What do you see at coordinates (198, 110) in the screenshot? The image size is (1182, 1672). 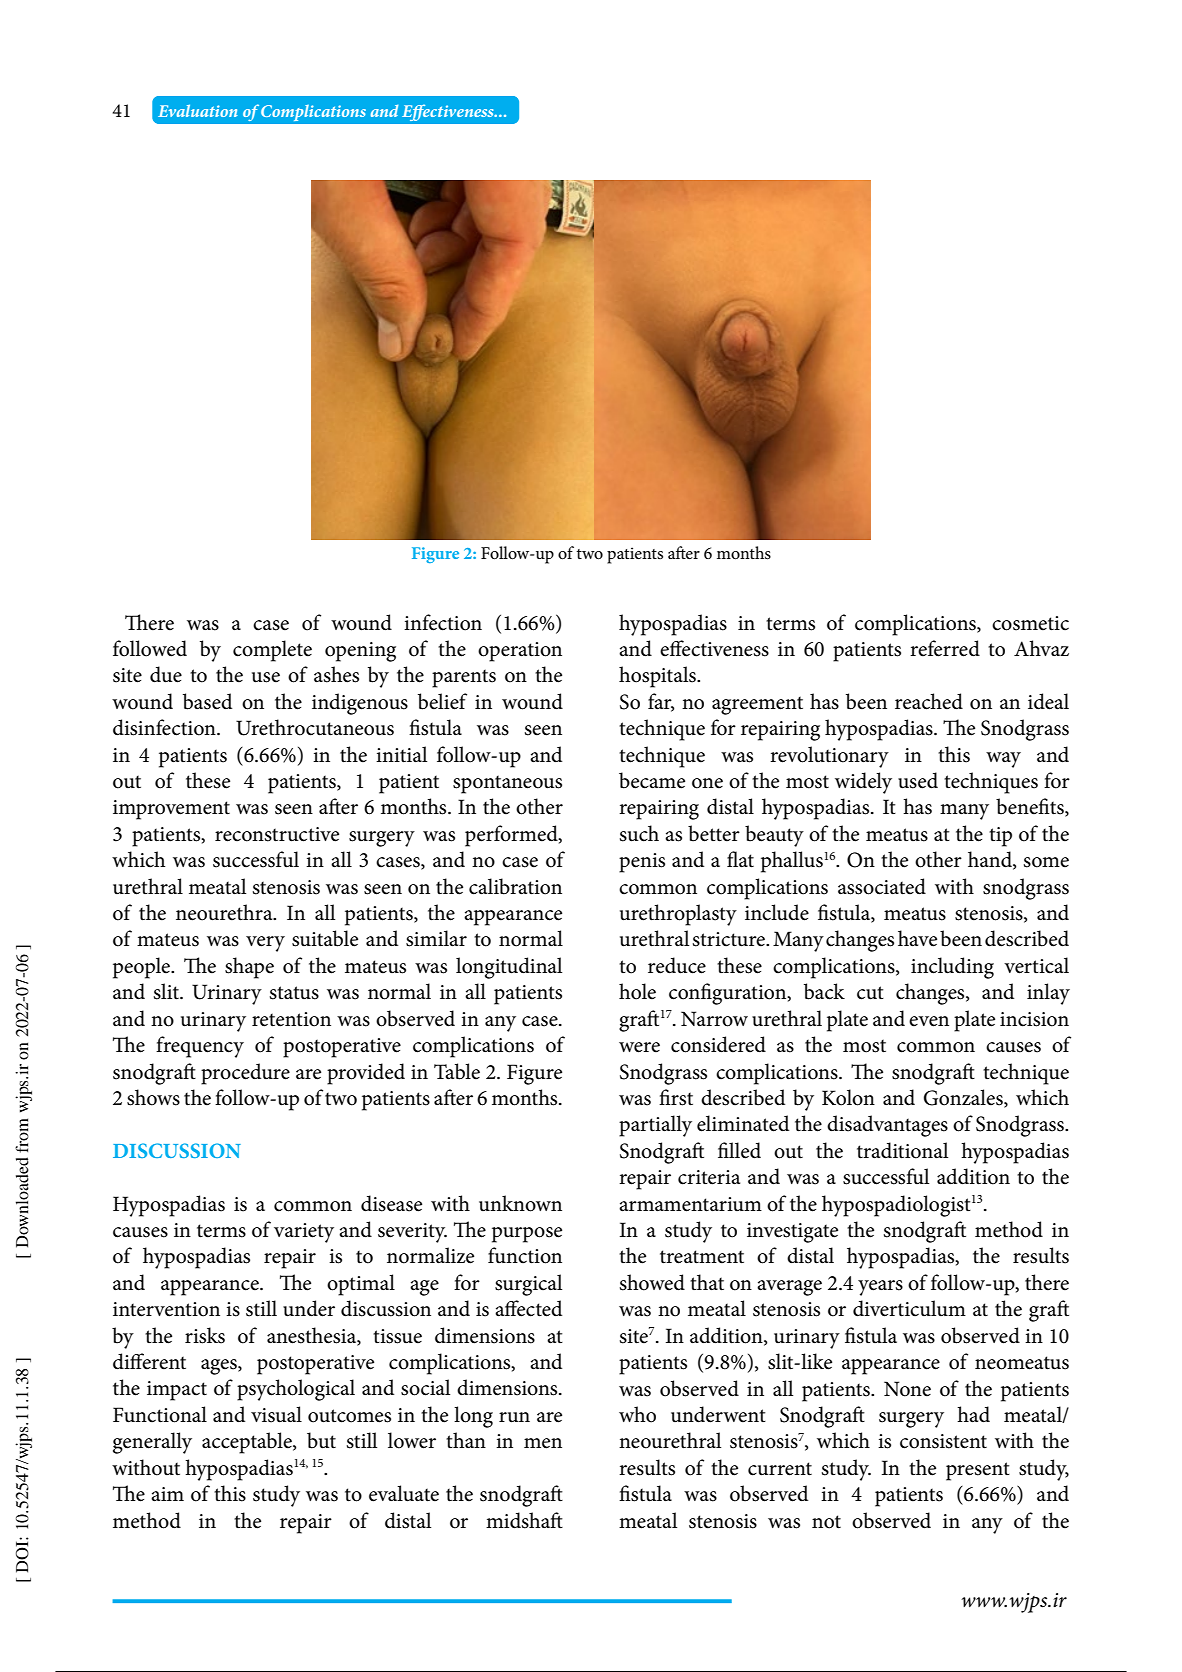 I see `Evaluation` at bounding box center [198, 110].
